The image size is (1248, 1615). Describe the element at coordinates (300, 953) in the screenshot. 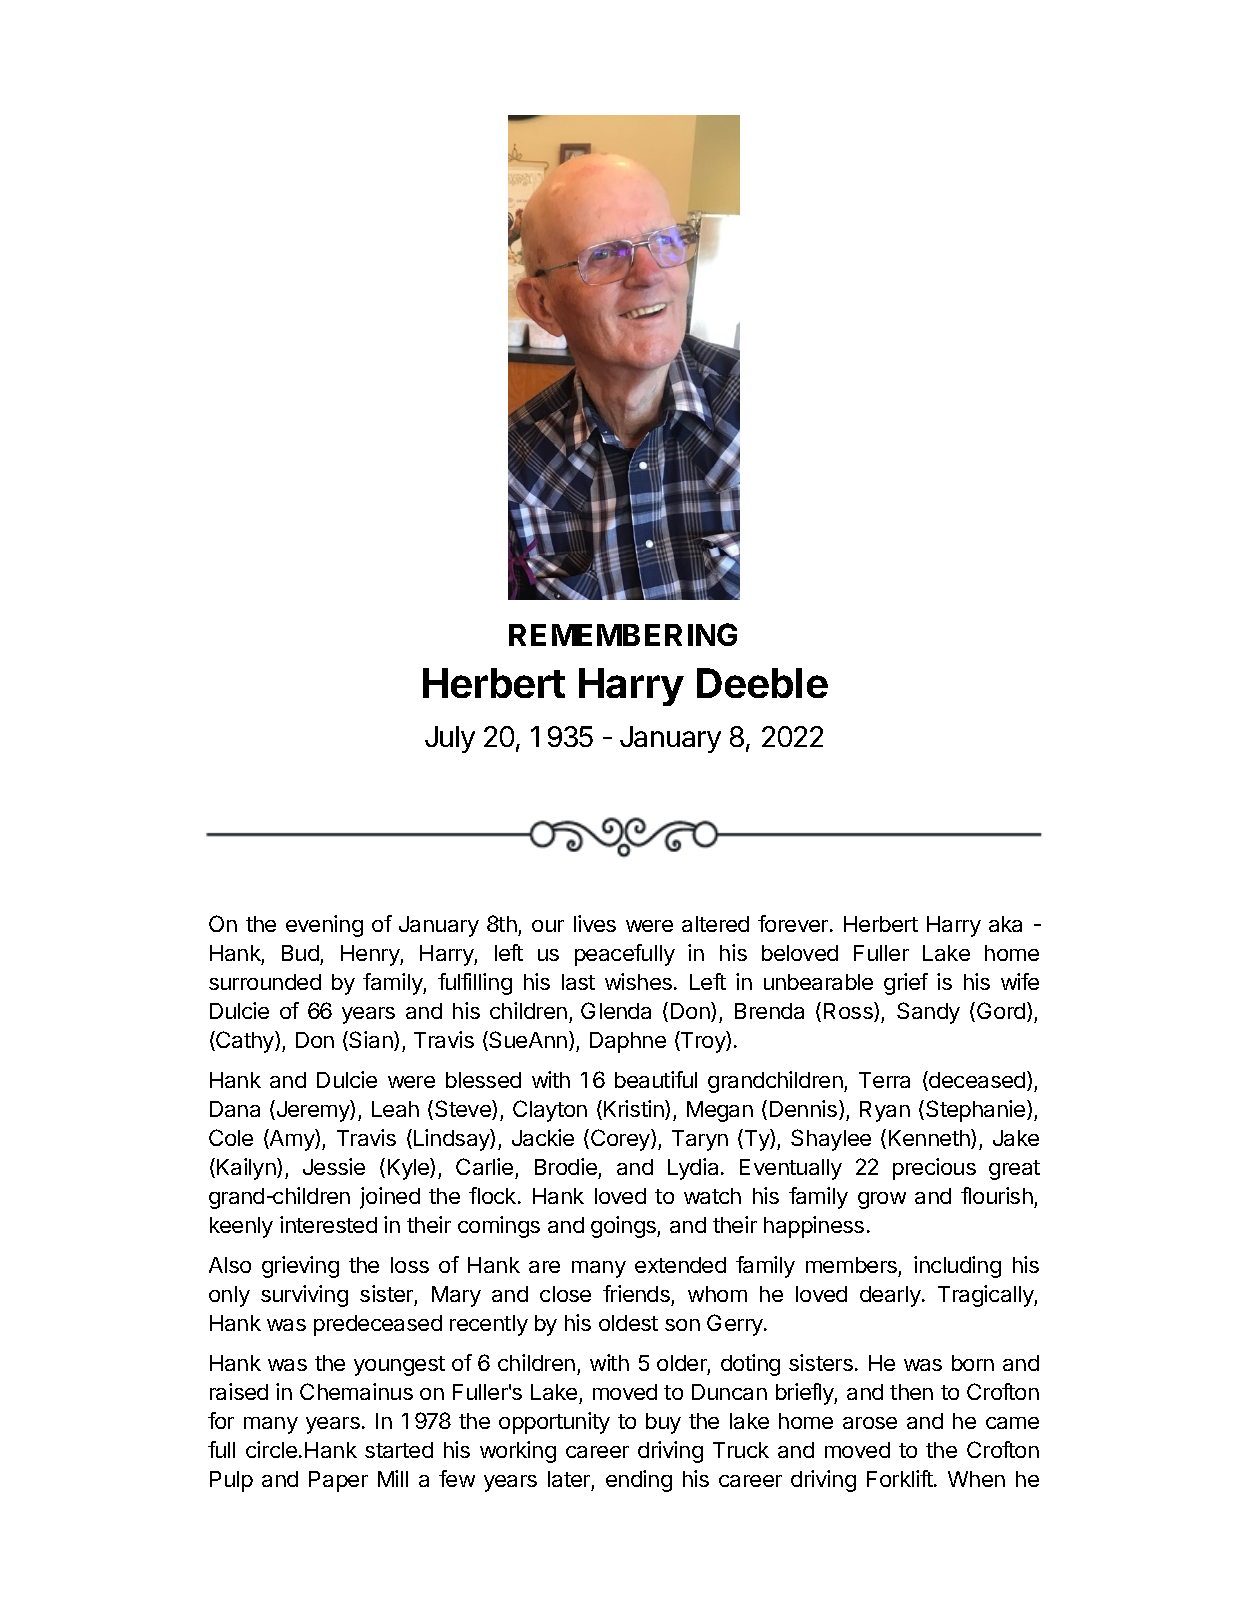

I see `Bud` at that location.
